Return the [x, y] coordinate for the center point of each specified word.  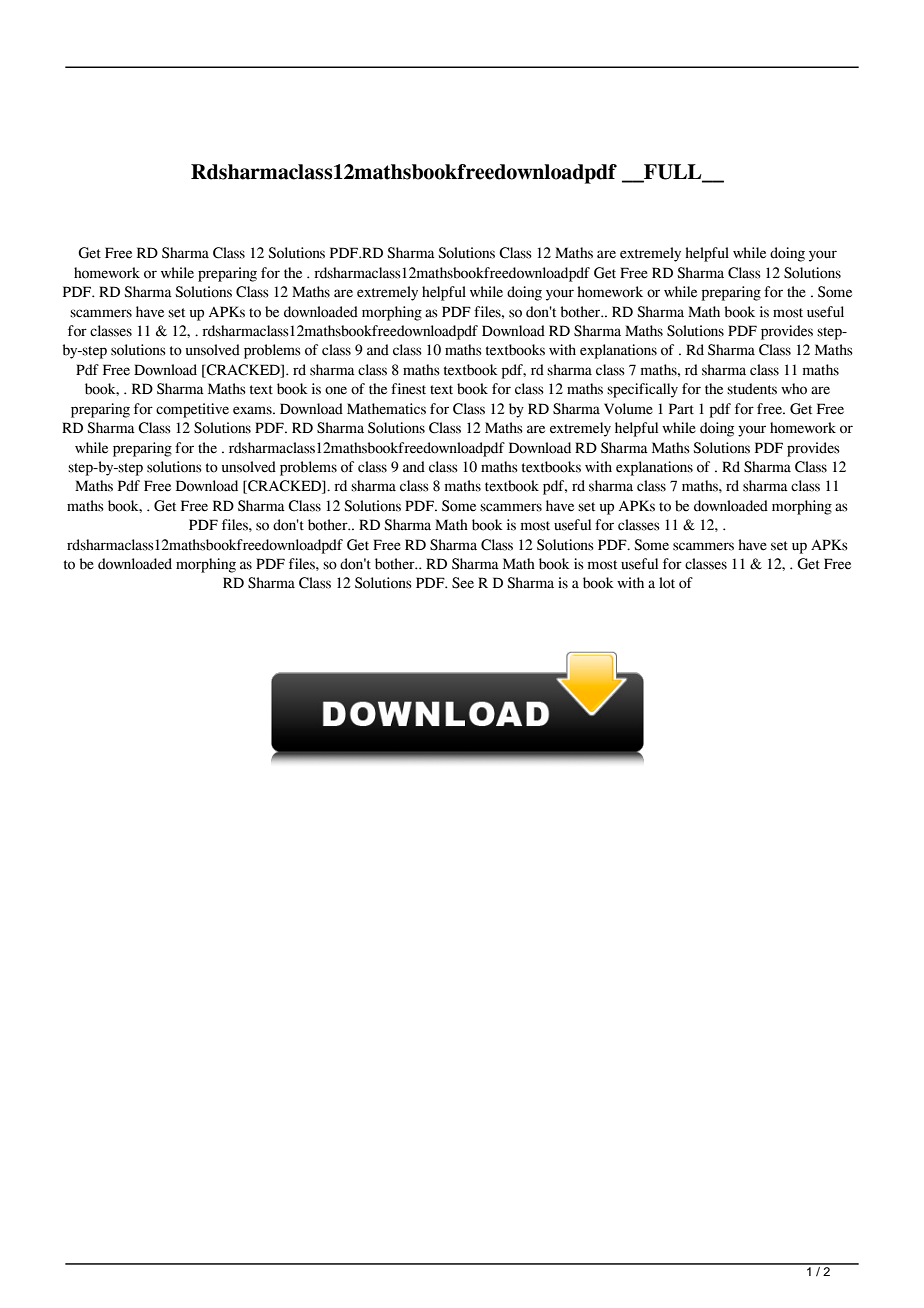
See [463, 583]
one [336, 390]
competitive [192, 410]
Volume [628, 409]
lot [667, 583]
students [752, 389]
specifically [642, 390]
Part [681, 409]
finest [408, 389]
